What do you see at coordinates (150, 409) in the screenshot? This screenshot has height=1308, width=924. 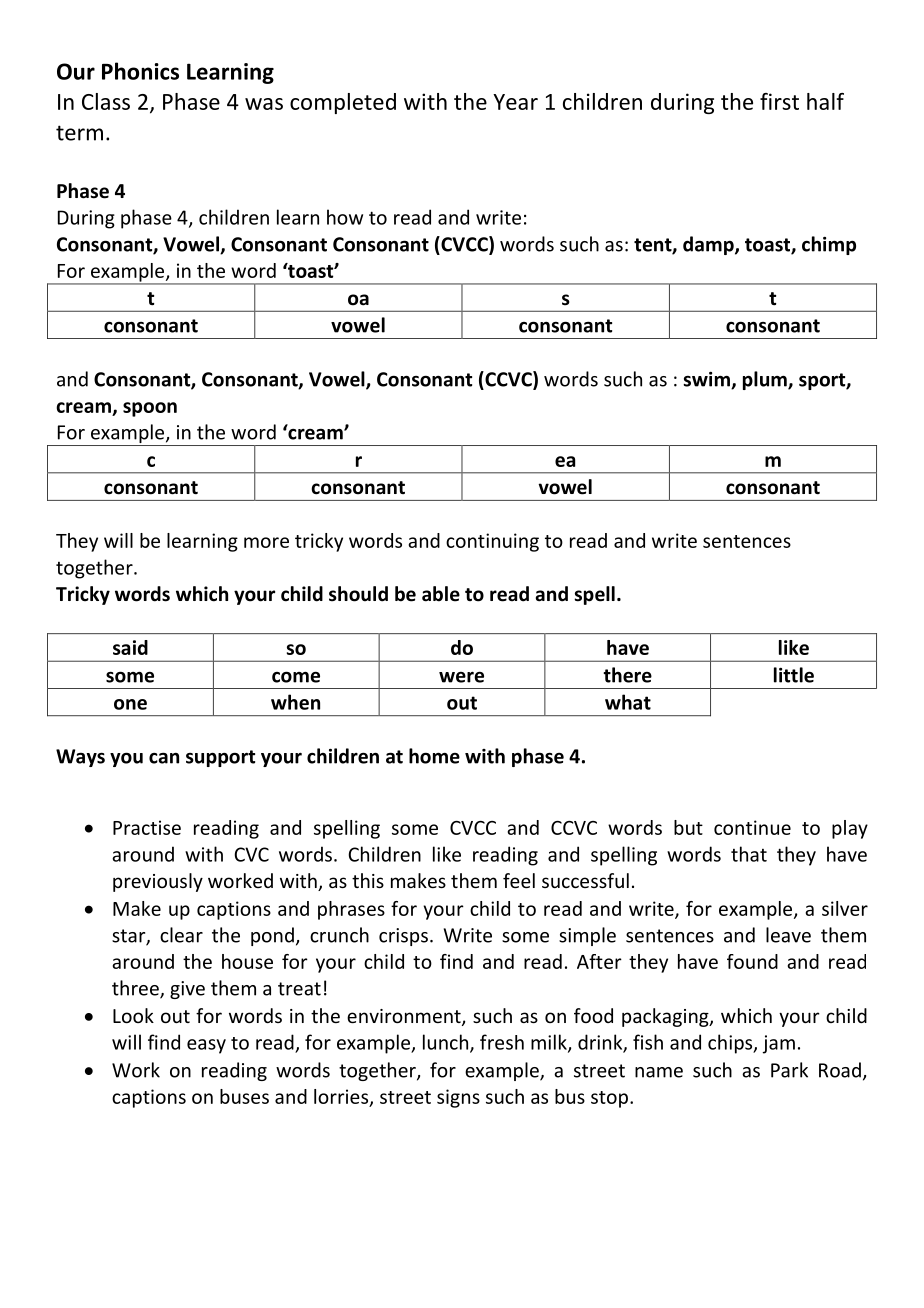 I see `spoon` at bounding box center [150, 409].
